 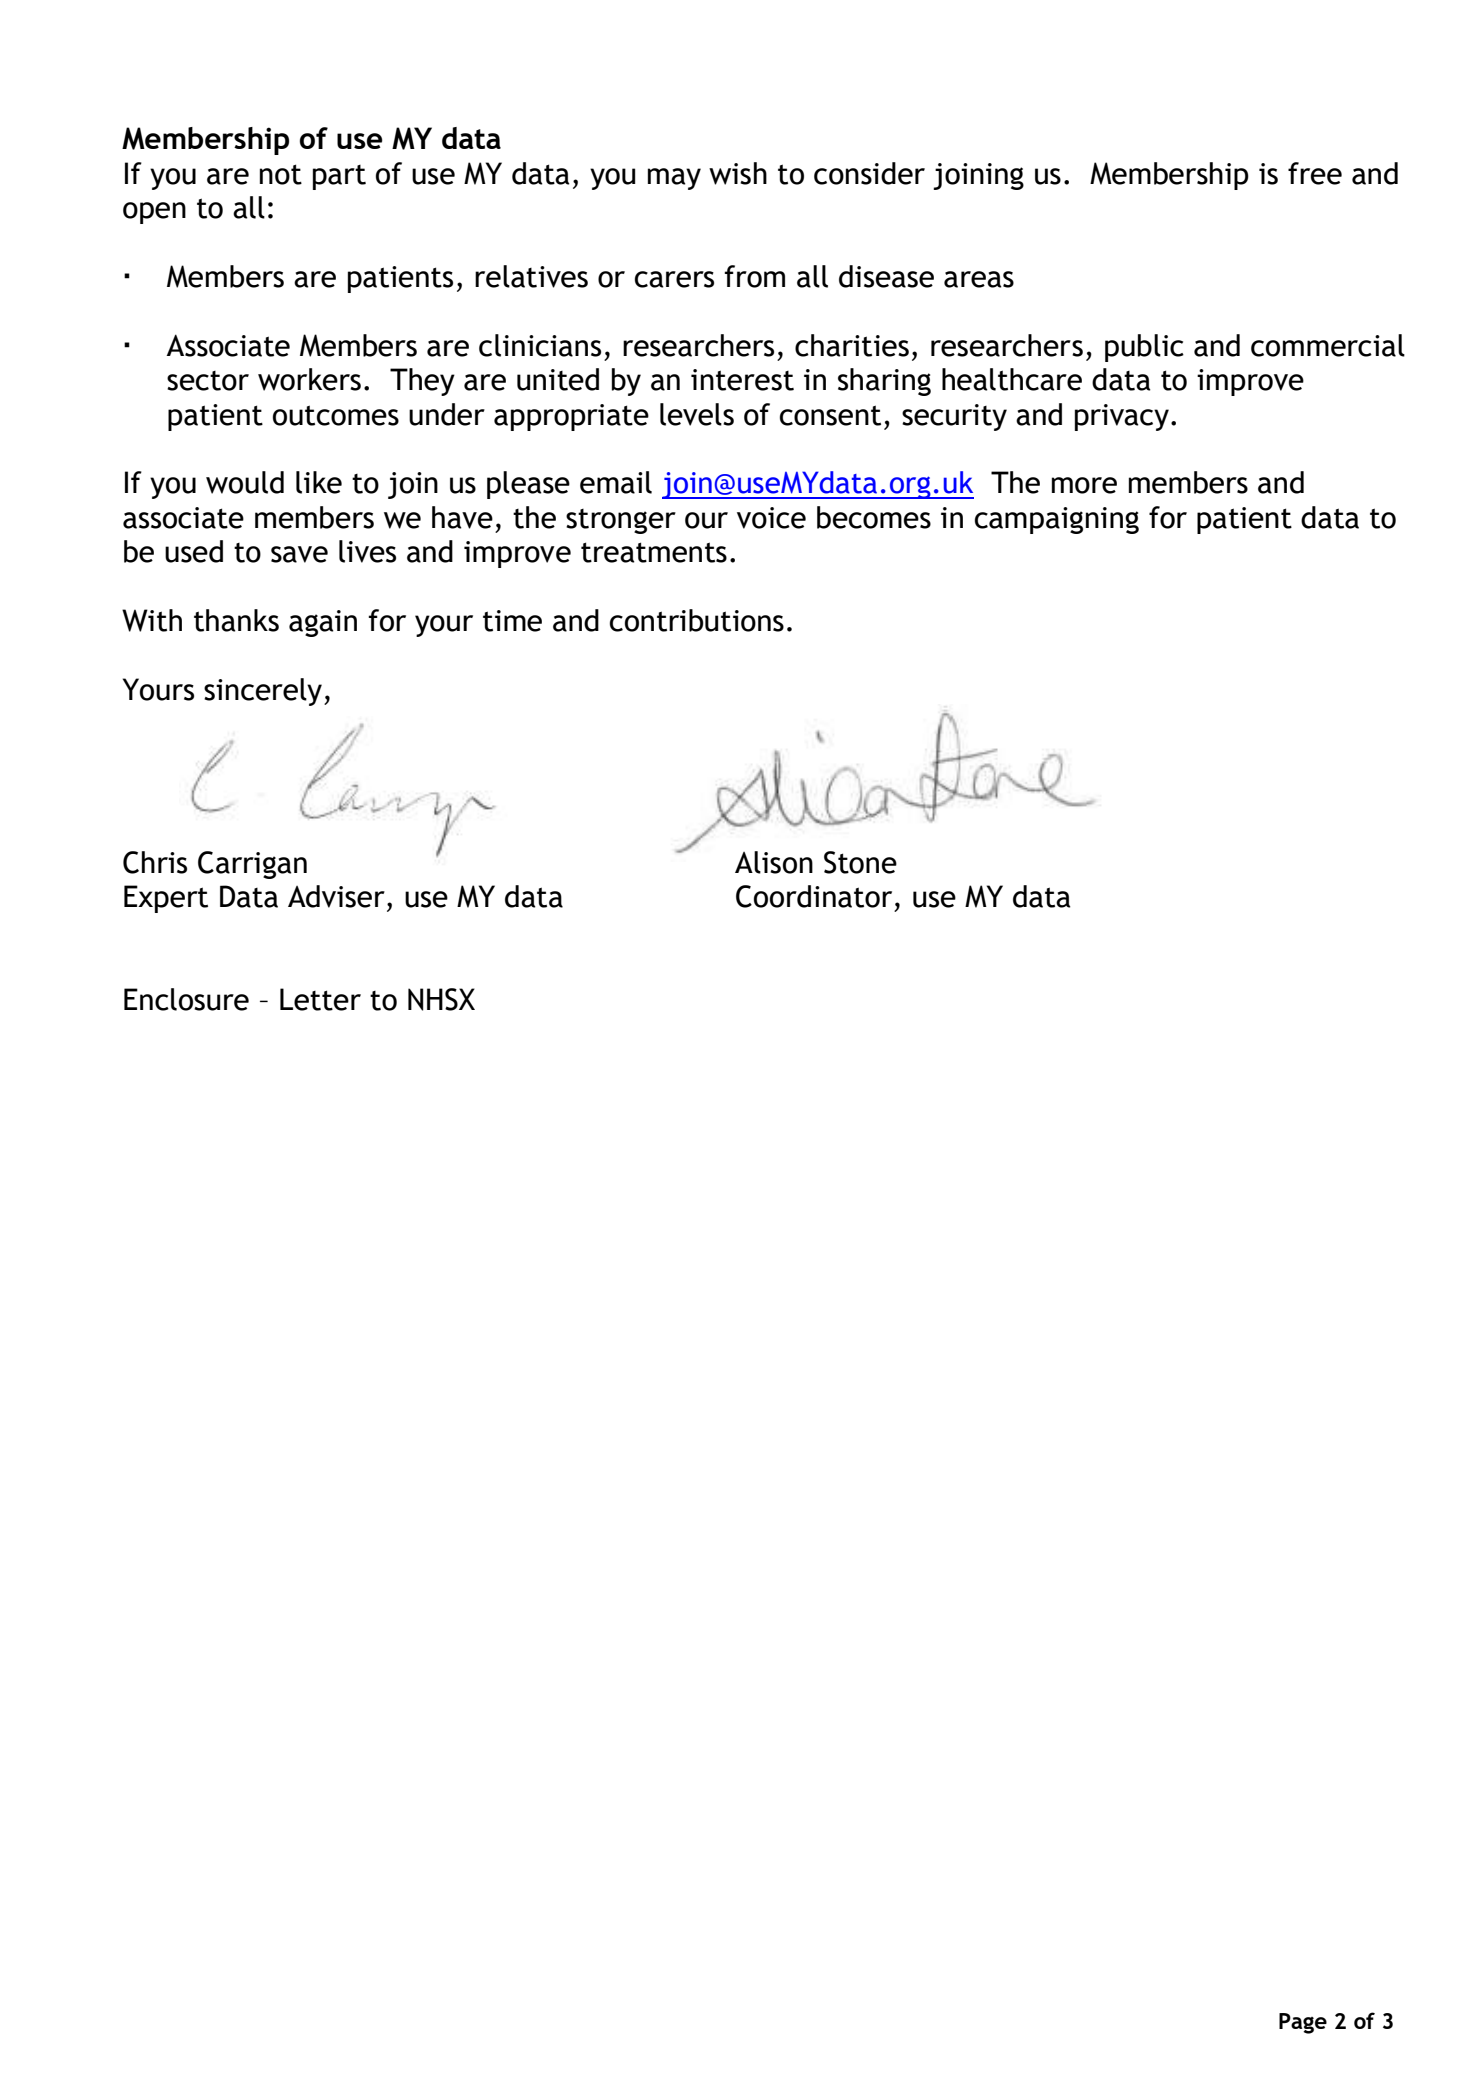 What do you see at coordinates (1315, 173) in the document?
I see `free` at bounding box center [1315, 173].
